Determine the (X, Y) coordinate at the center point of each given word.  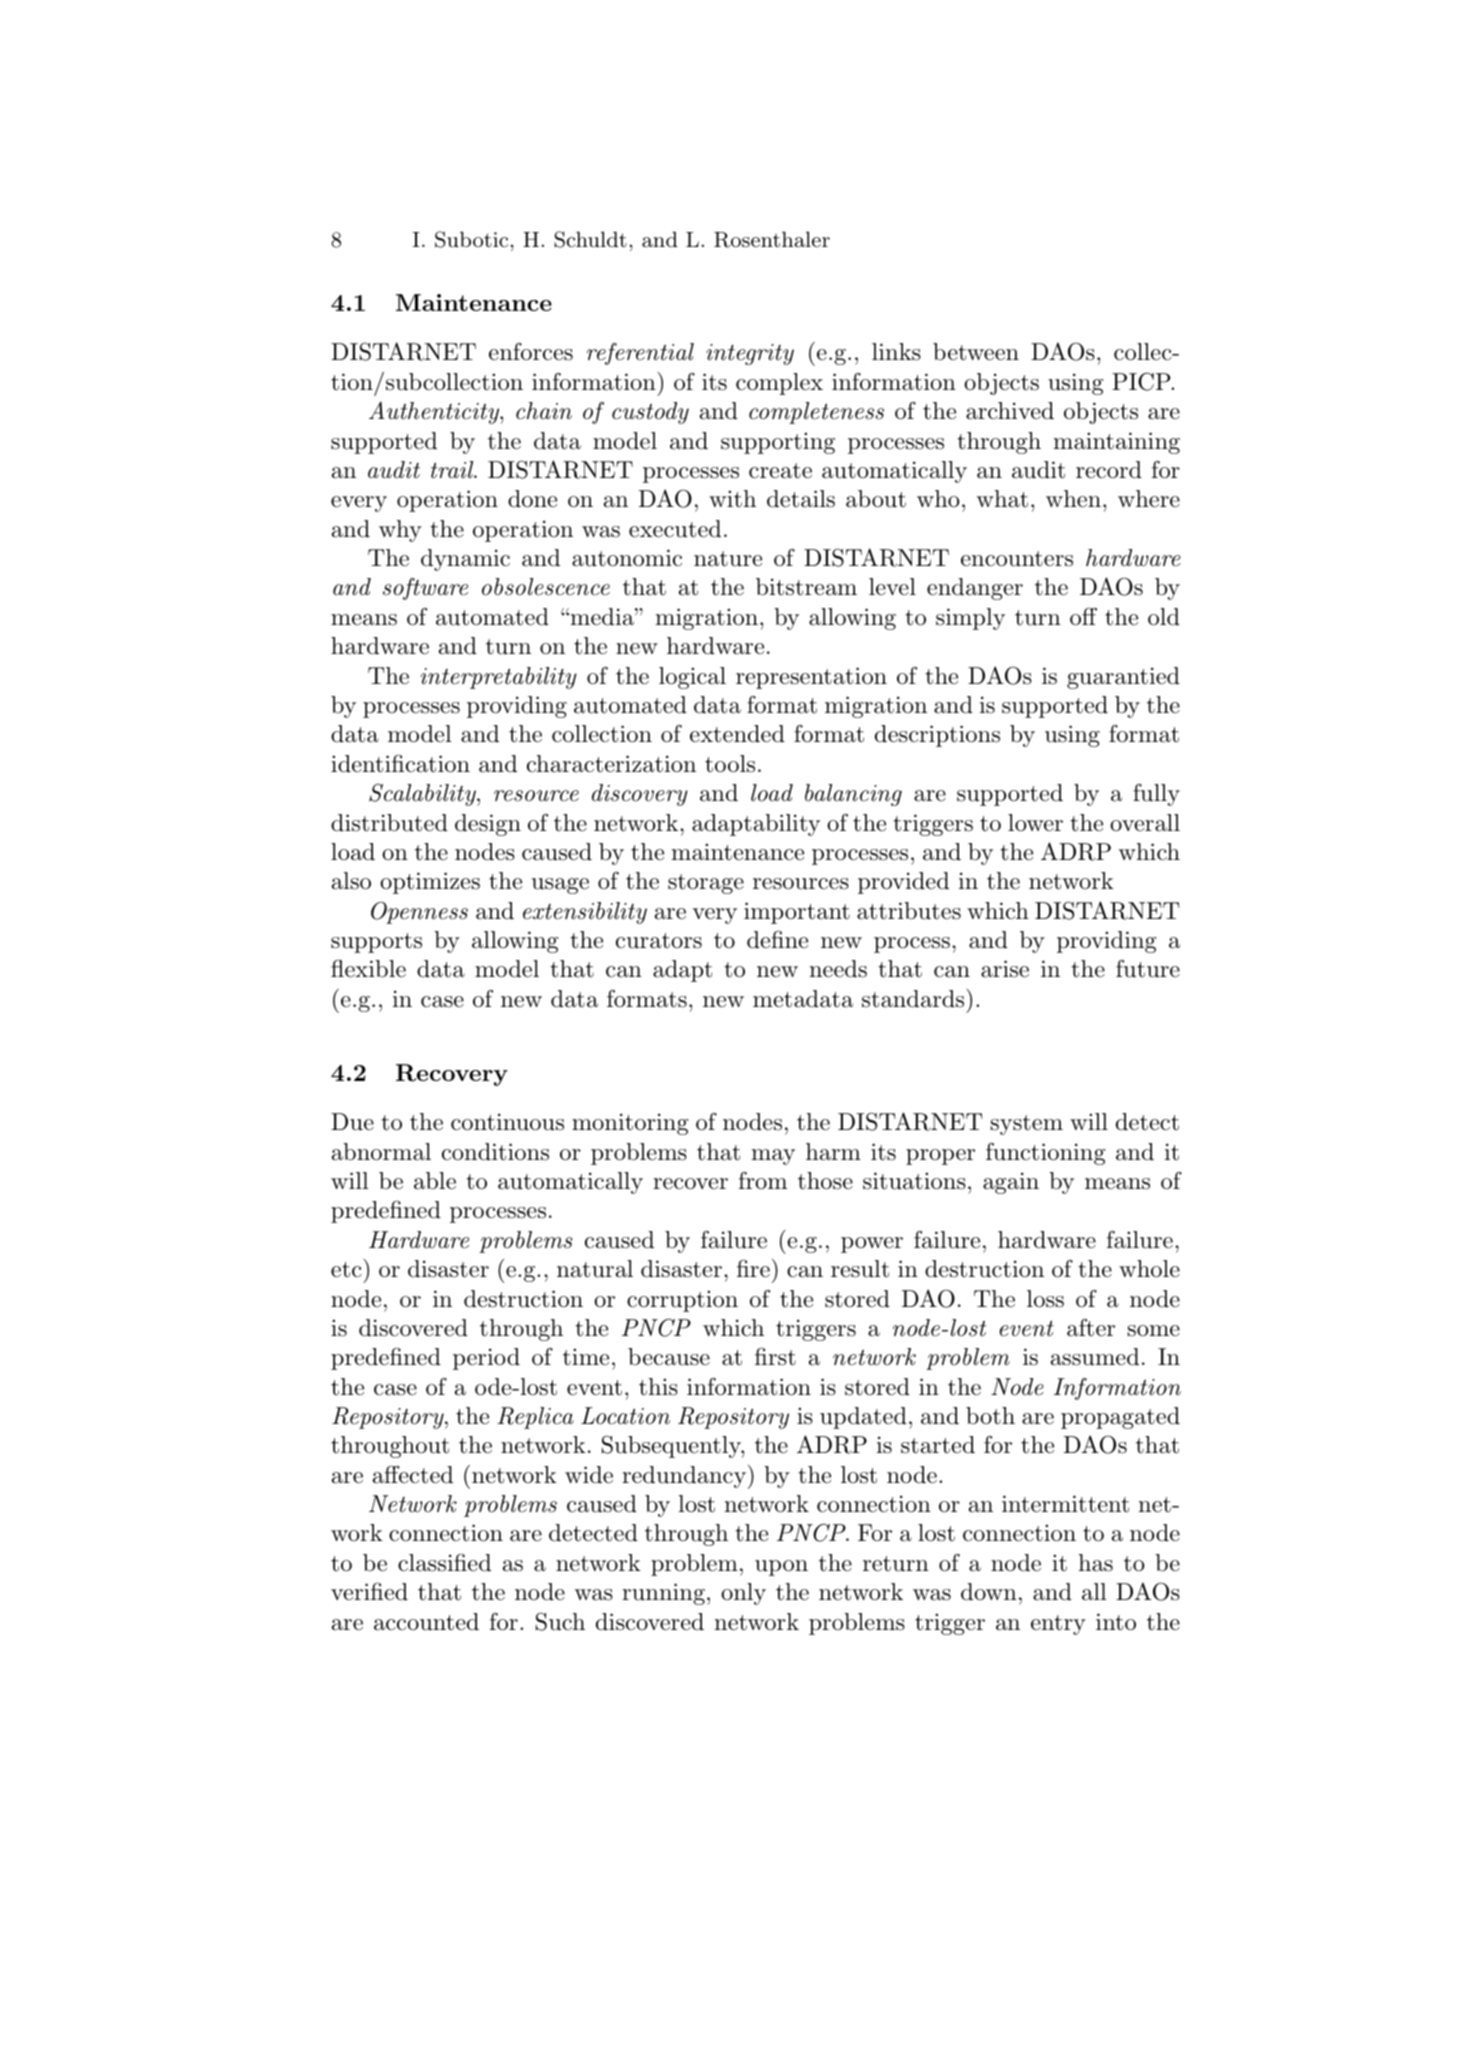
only (743, 1594)
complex (779, 384)
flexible (368, 968)
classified (444, 1562)
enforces (531, 351)
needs (838, 969)
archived (1010, 411)
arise (1005, 969)
